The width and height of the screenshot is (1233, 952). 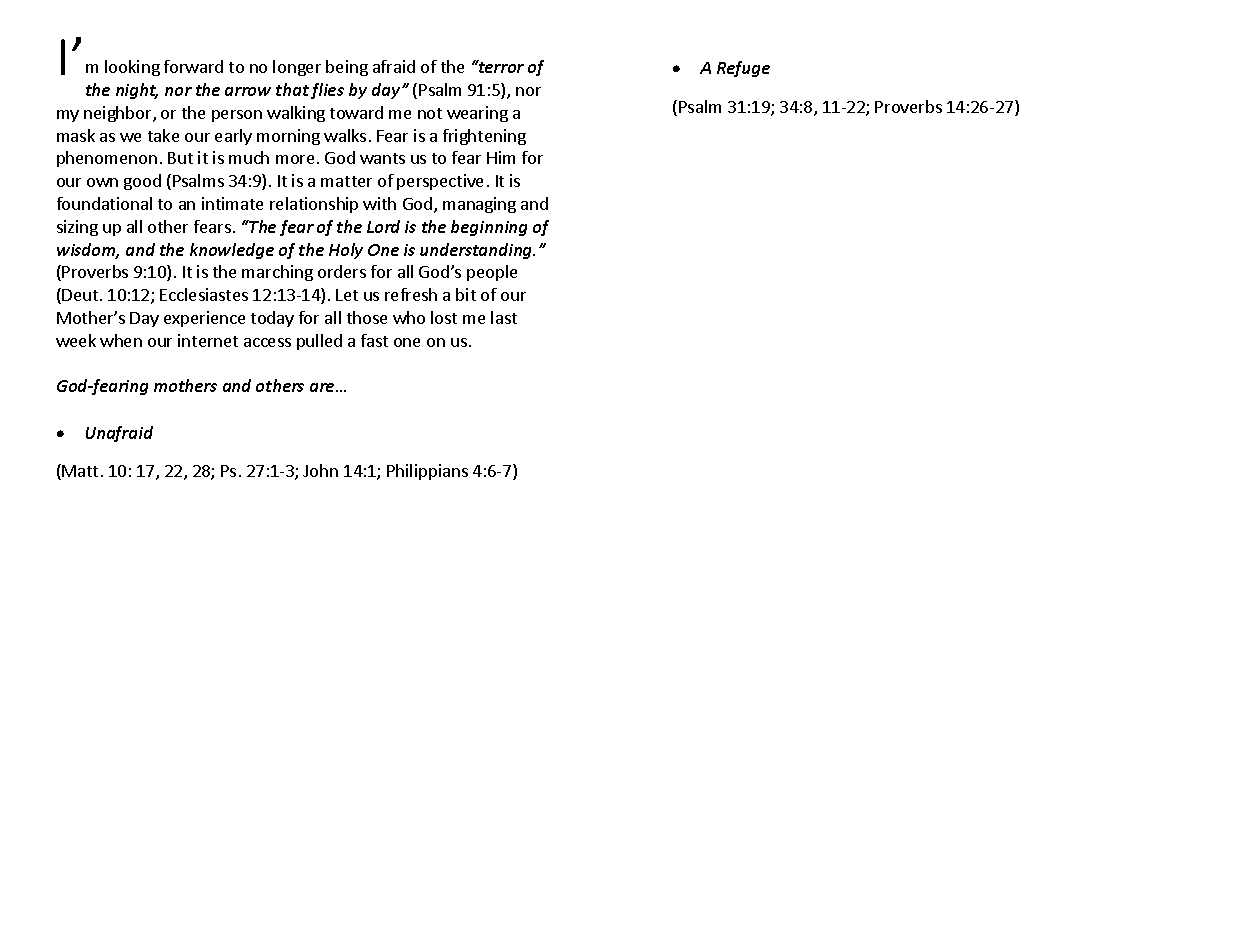 I want to click on are, so click(x=323, y=387).
